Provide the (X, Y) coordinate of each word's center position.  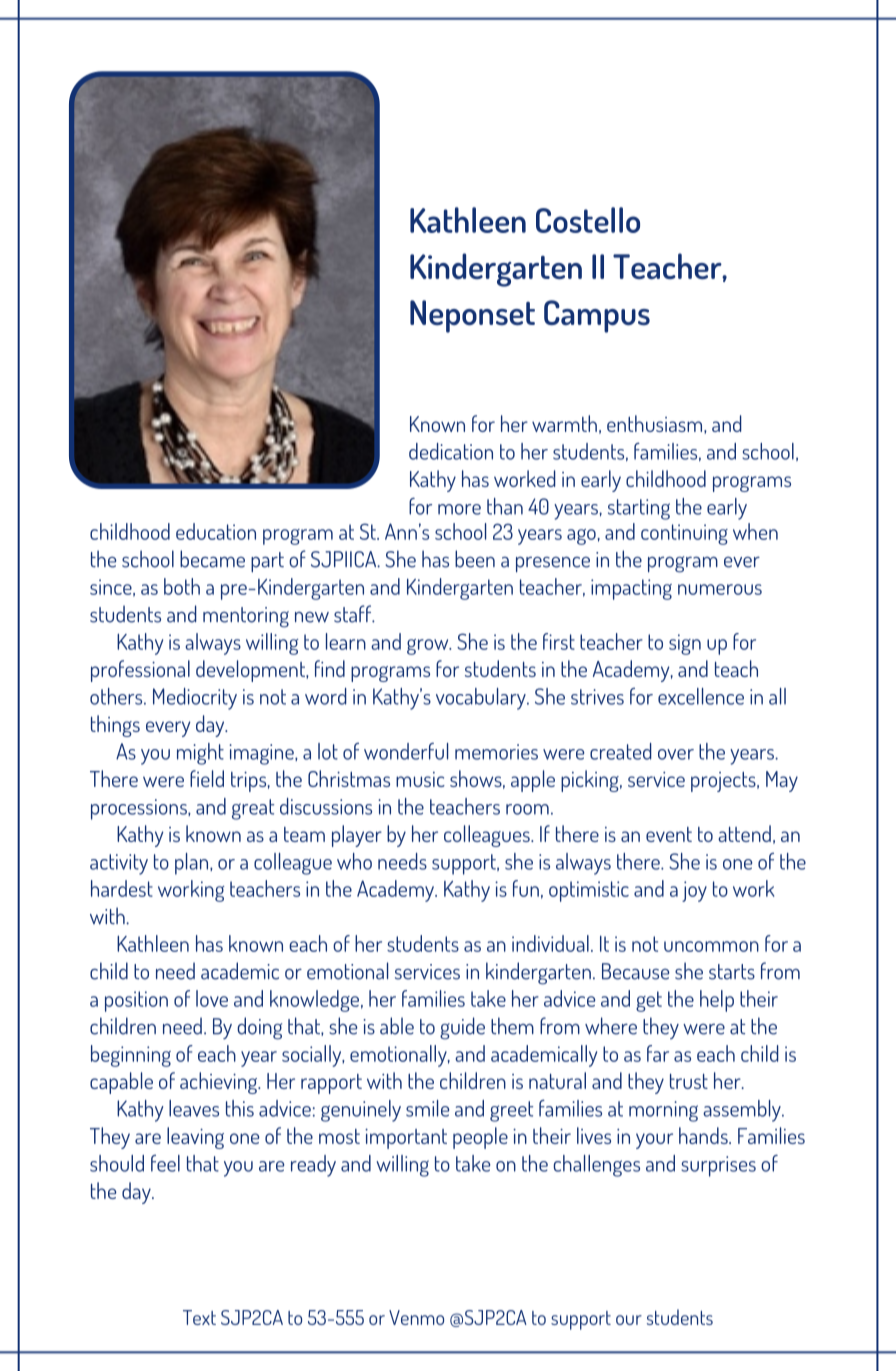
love (212, 998)
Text (199, 1317)
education (216, 531)
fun (526, 888)
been (475, 559)
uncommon (711, 946)
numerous (720, 589)
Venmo (416, 1317)
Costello (588, 220)
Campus (597, 316)
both (182, 586)
